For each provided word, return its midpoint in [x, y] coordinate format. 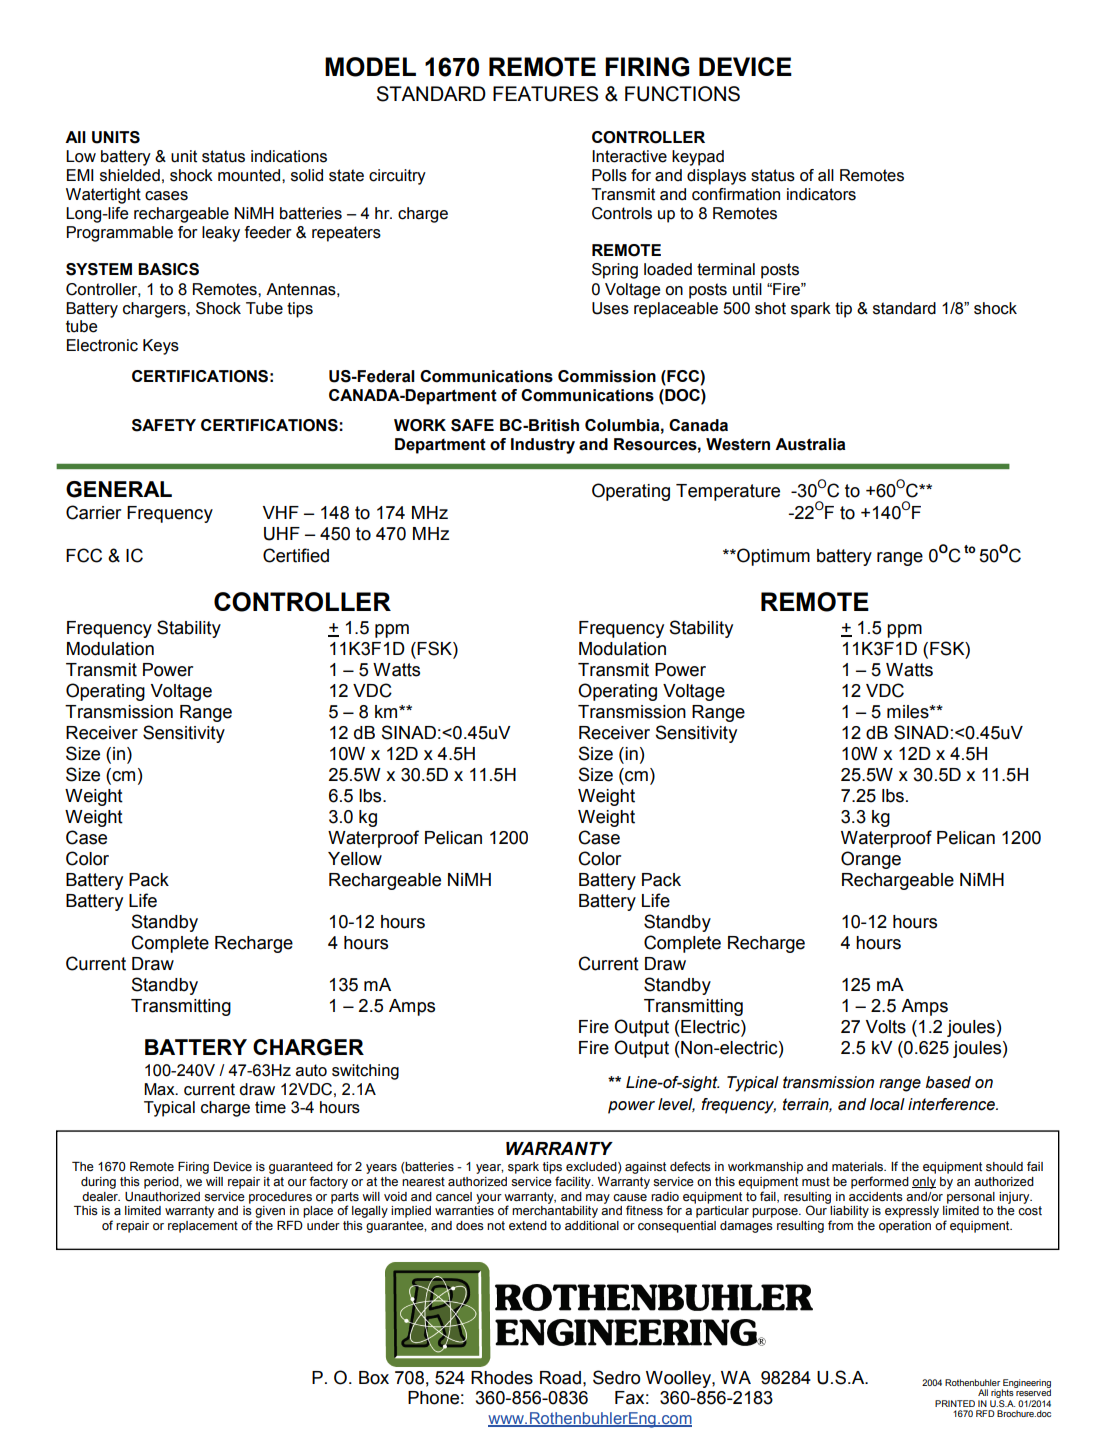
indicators [821, 194]
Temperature [728, 492]
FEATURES [545, 94]
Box [374, 1378]
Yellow [355, 859]
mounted [250, 175]
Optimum [772, 557]
